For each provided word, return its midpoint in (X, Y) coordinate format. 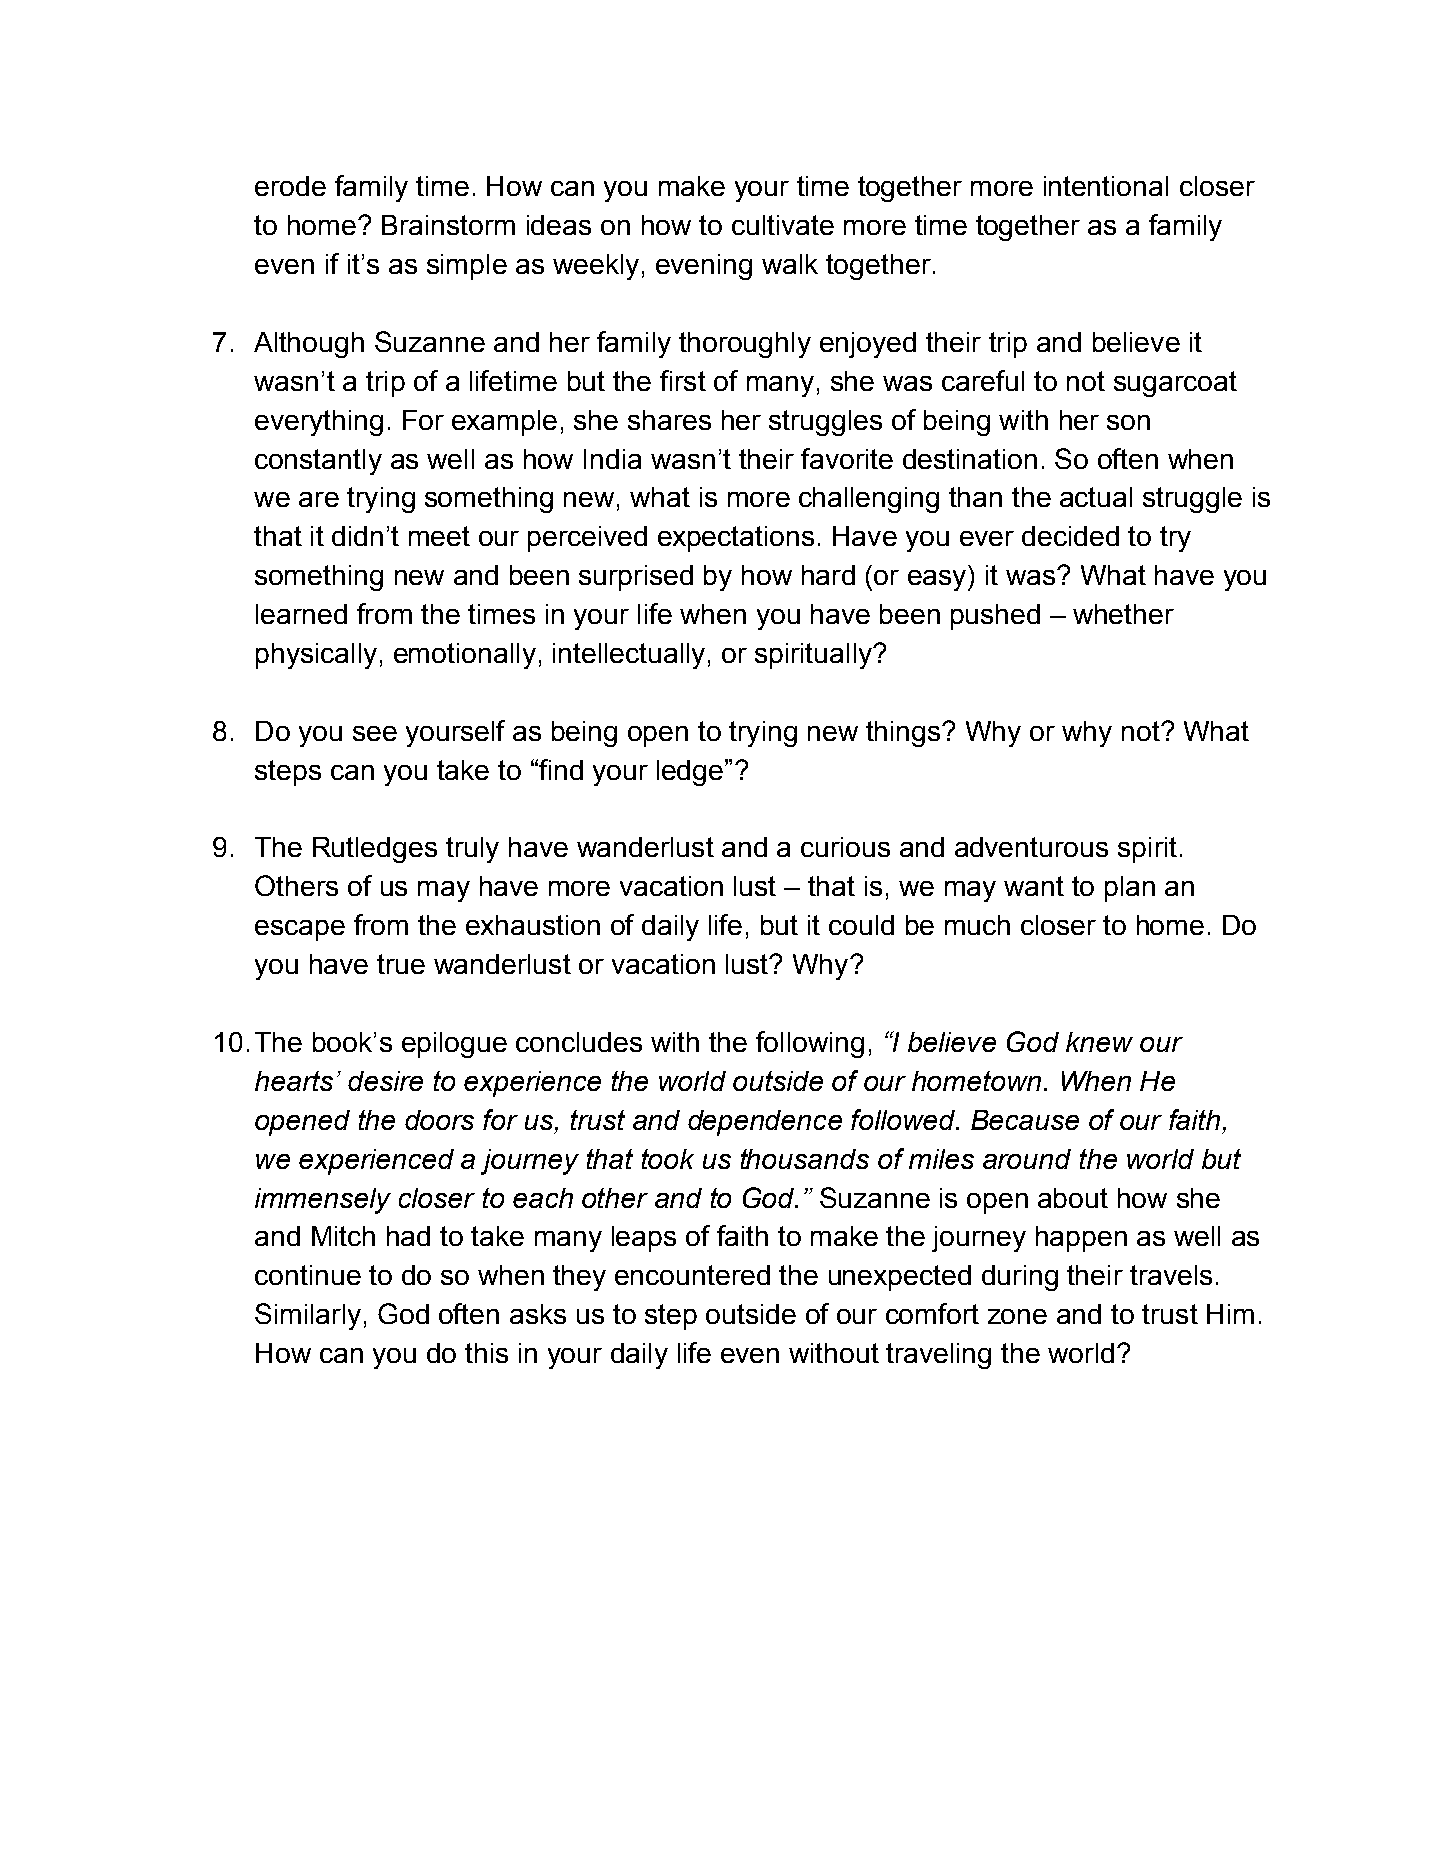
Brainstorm (448, 225)
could (861, 925)
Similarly (308, 1316)
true (401, 964)
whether (1123, 614)
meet (439, 536)
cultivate (783, 225)
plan (1130, 889)
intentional (1106, 186)
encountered (692, 1275)
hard (828, 575)
